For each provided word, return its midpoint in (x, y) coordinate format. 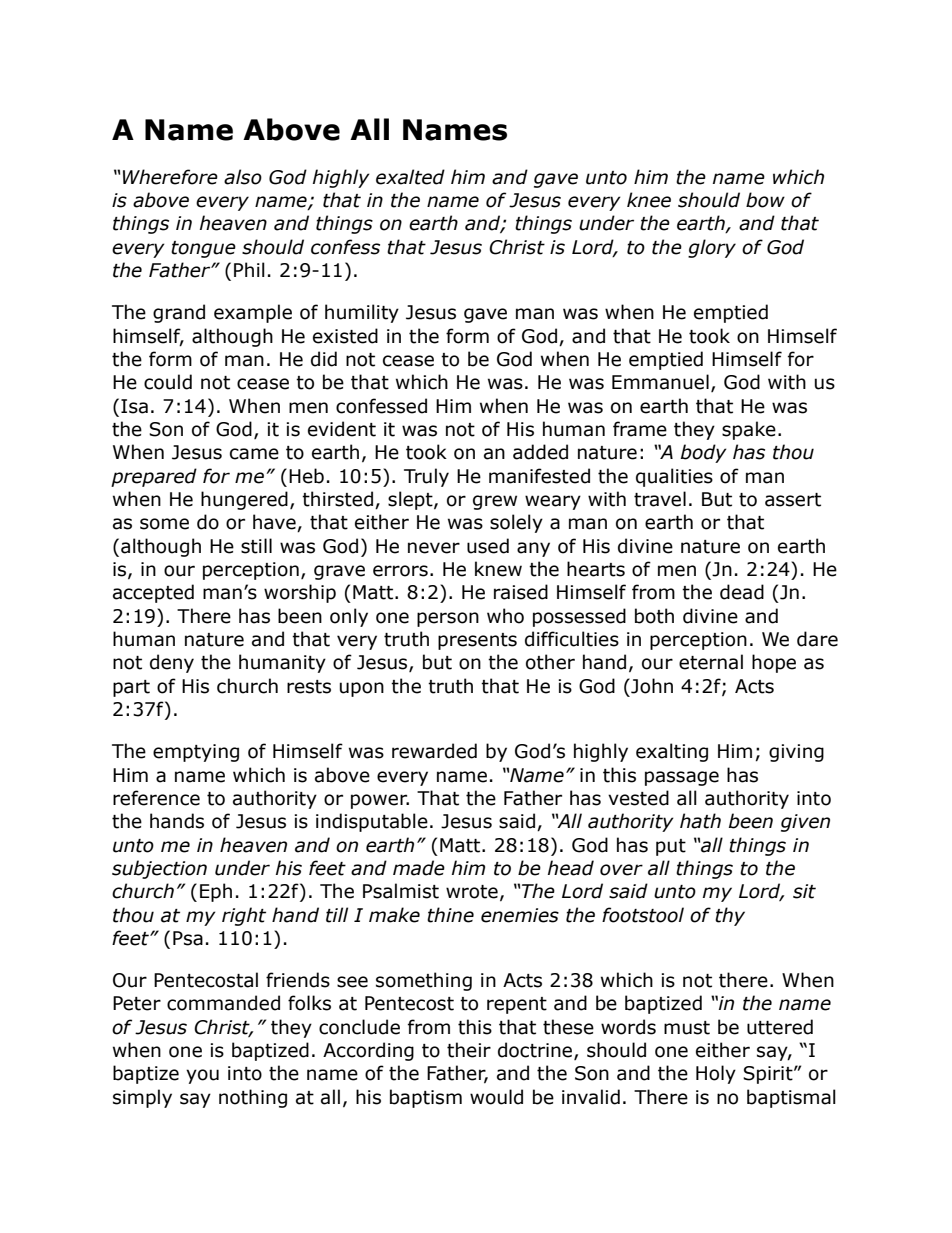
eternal (711, 662)
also (243, 177)
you (202, 1076)
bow (765, 200)
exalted (410, 177)
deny (172, 663)
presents (477, 641)
